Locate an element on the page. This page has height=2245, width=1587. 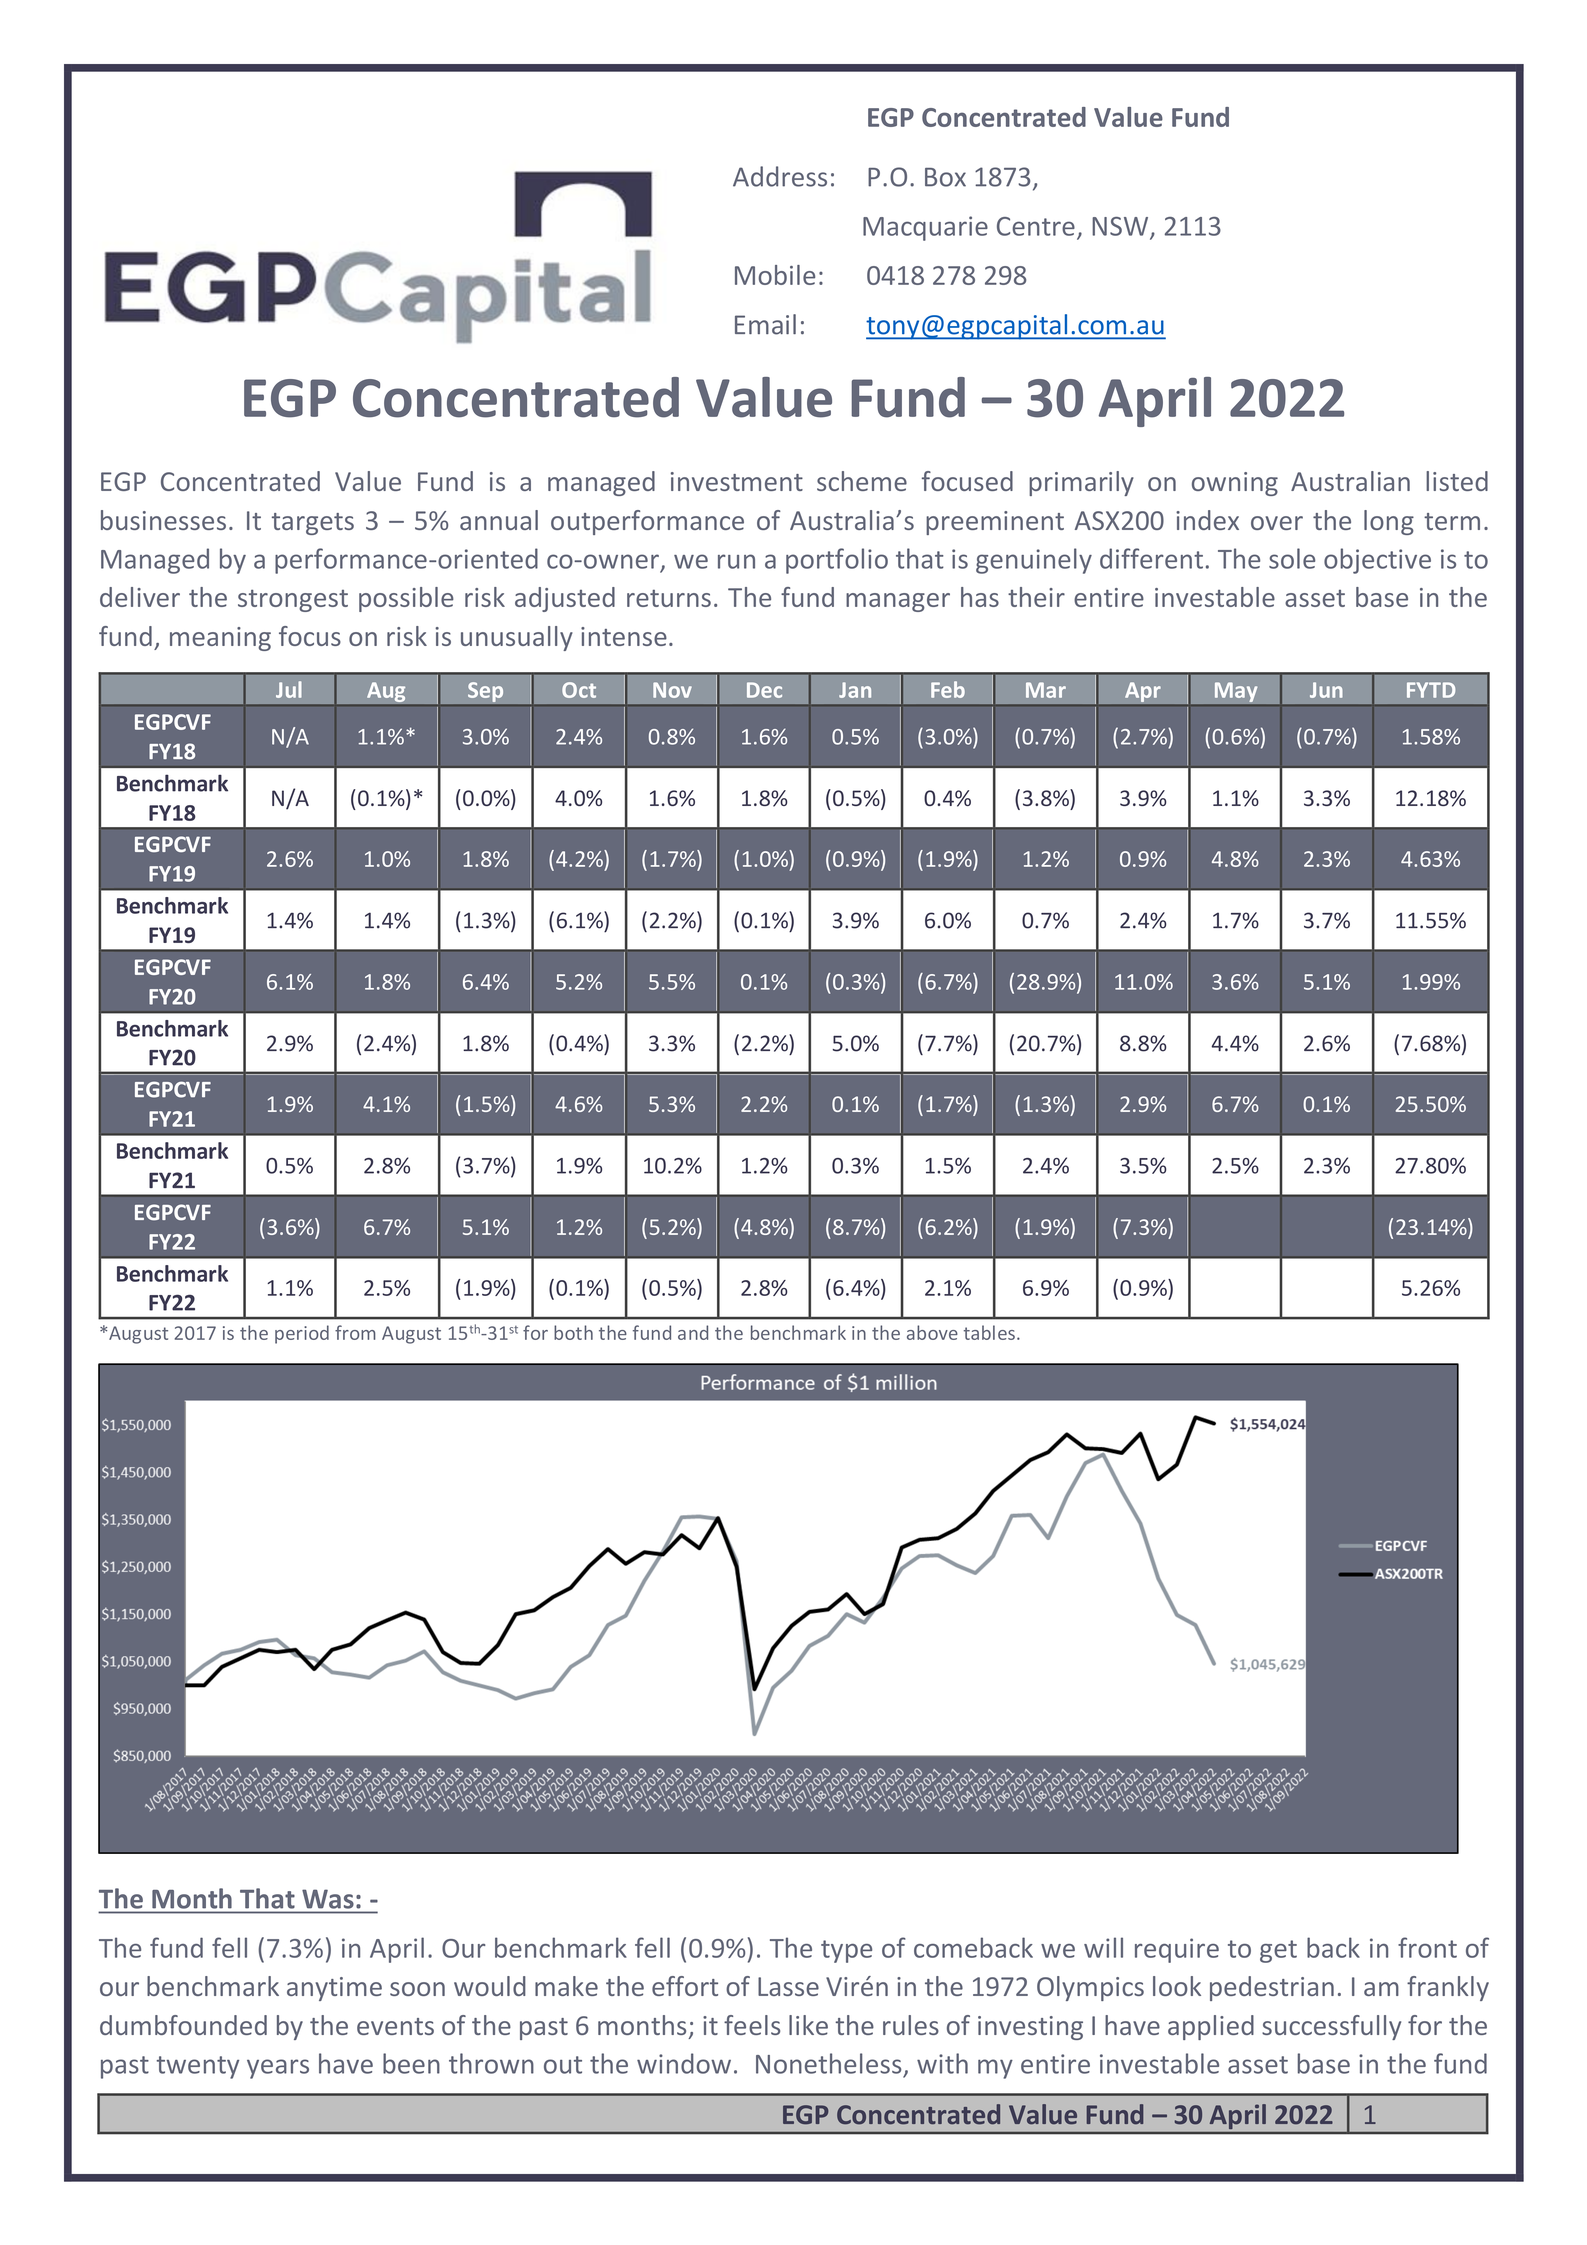
Mobile is located at coordinates (775, 275).
